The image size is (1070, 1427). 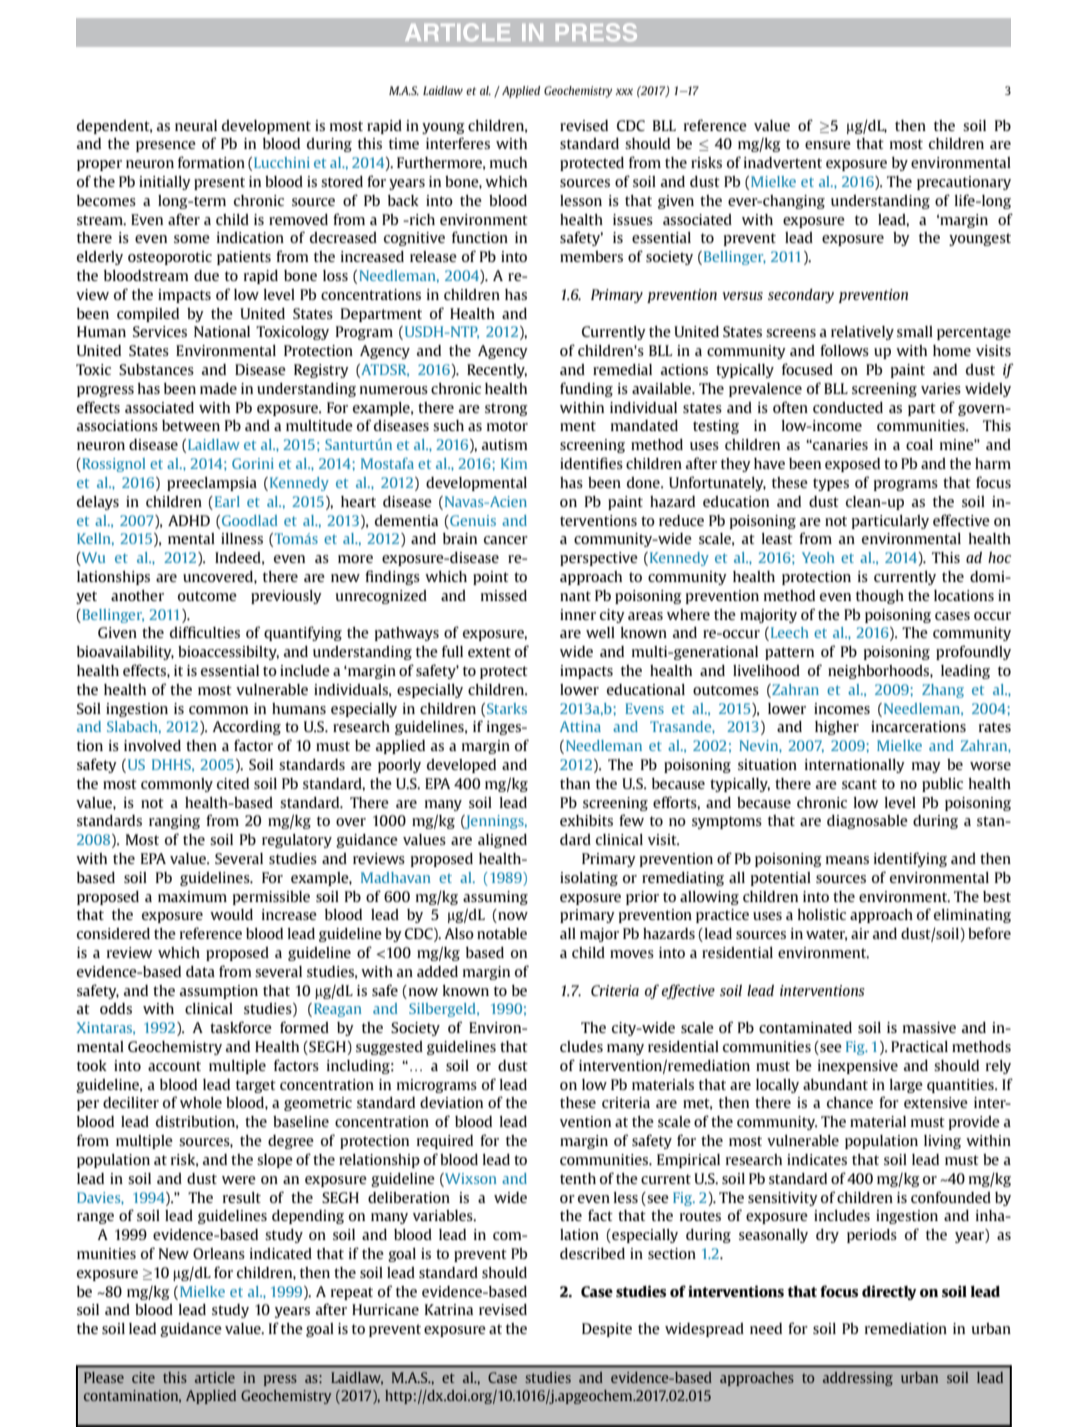 I want to click on motor, so click(x=507, y=426).
